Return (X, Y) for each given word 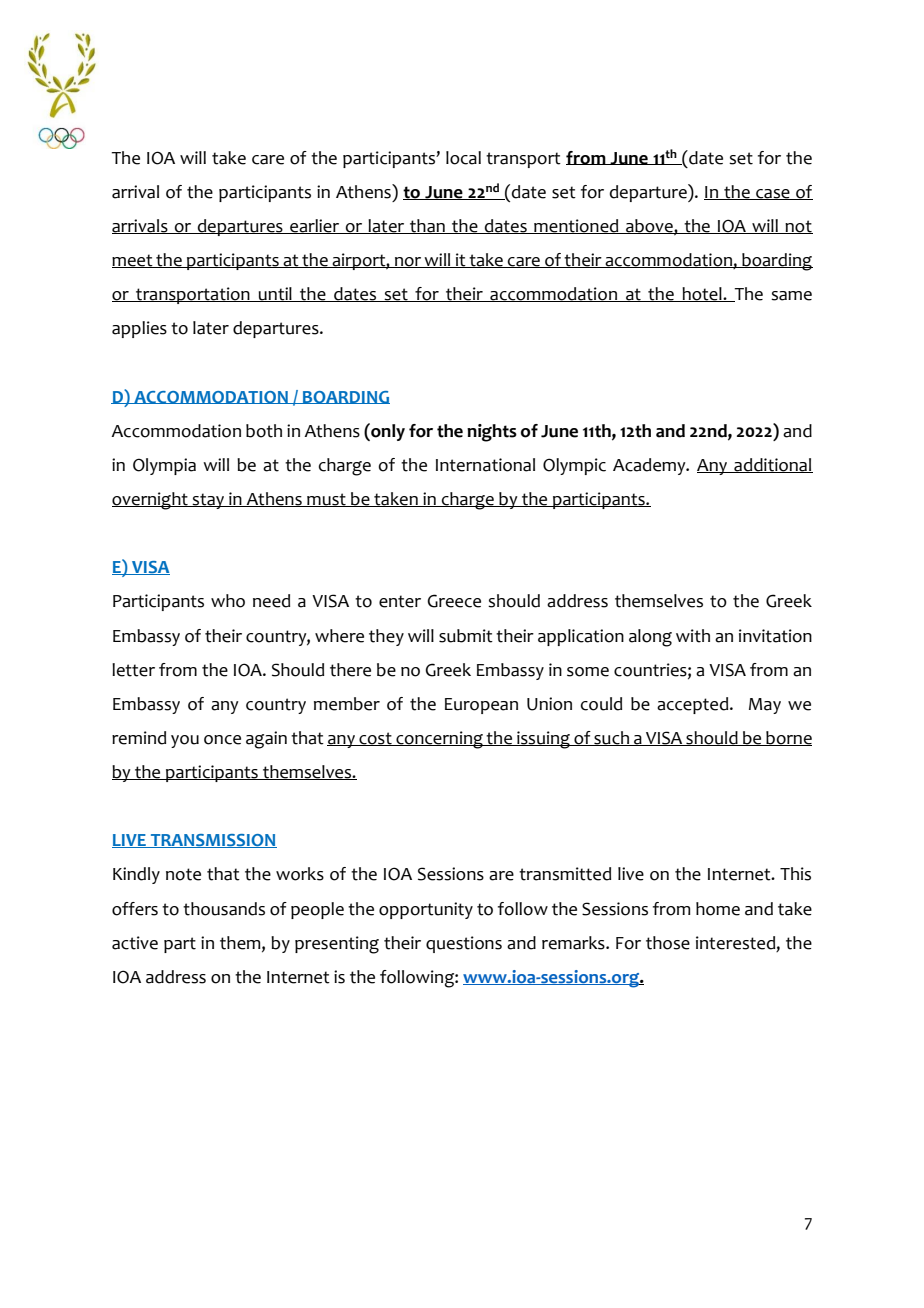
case (773, 194)
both (264, 431)
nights (492, 433)
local (463, 158)
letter (133, 670)
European (481, 706)
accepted (694, 705)
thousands (224, 909)
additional (772, 465)
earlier (315, 226)
